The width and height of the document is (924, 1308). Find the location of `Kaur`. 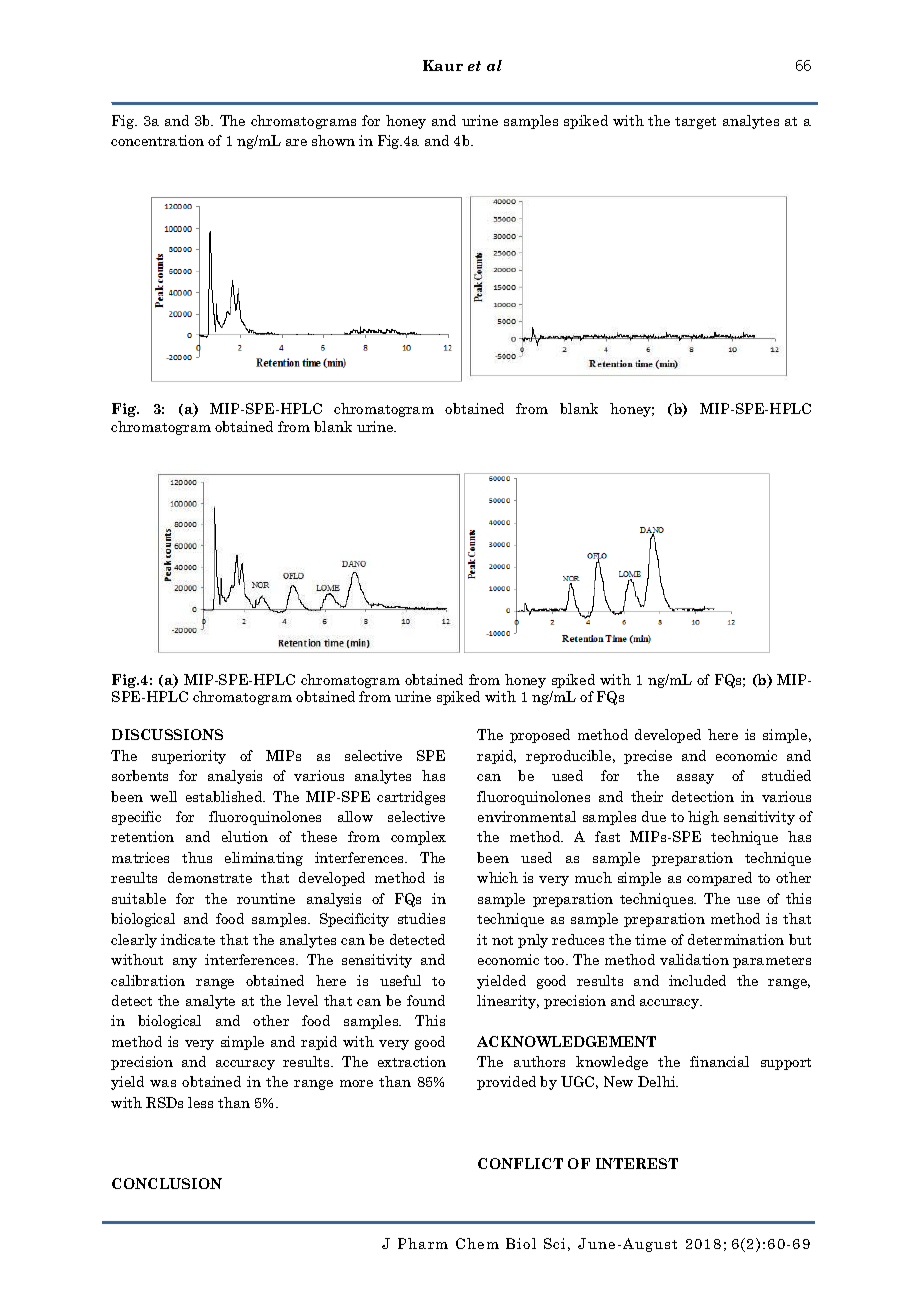

Kaur is located at coordinates (443, 65).
